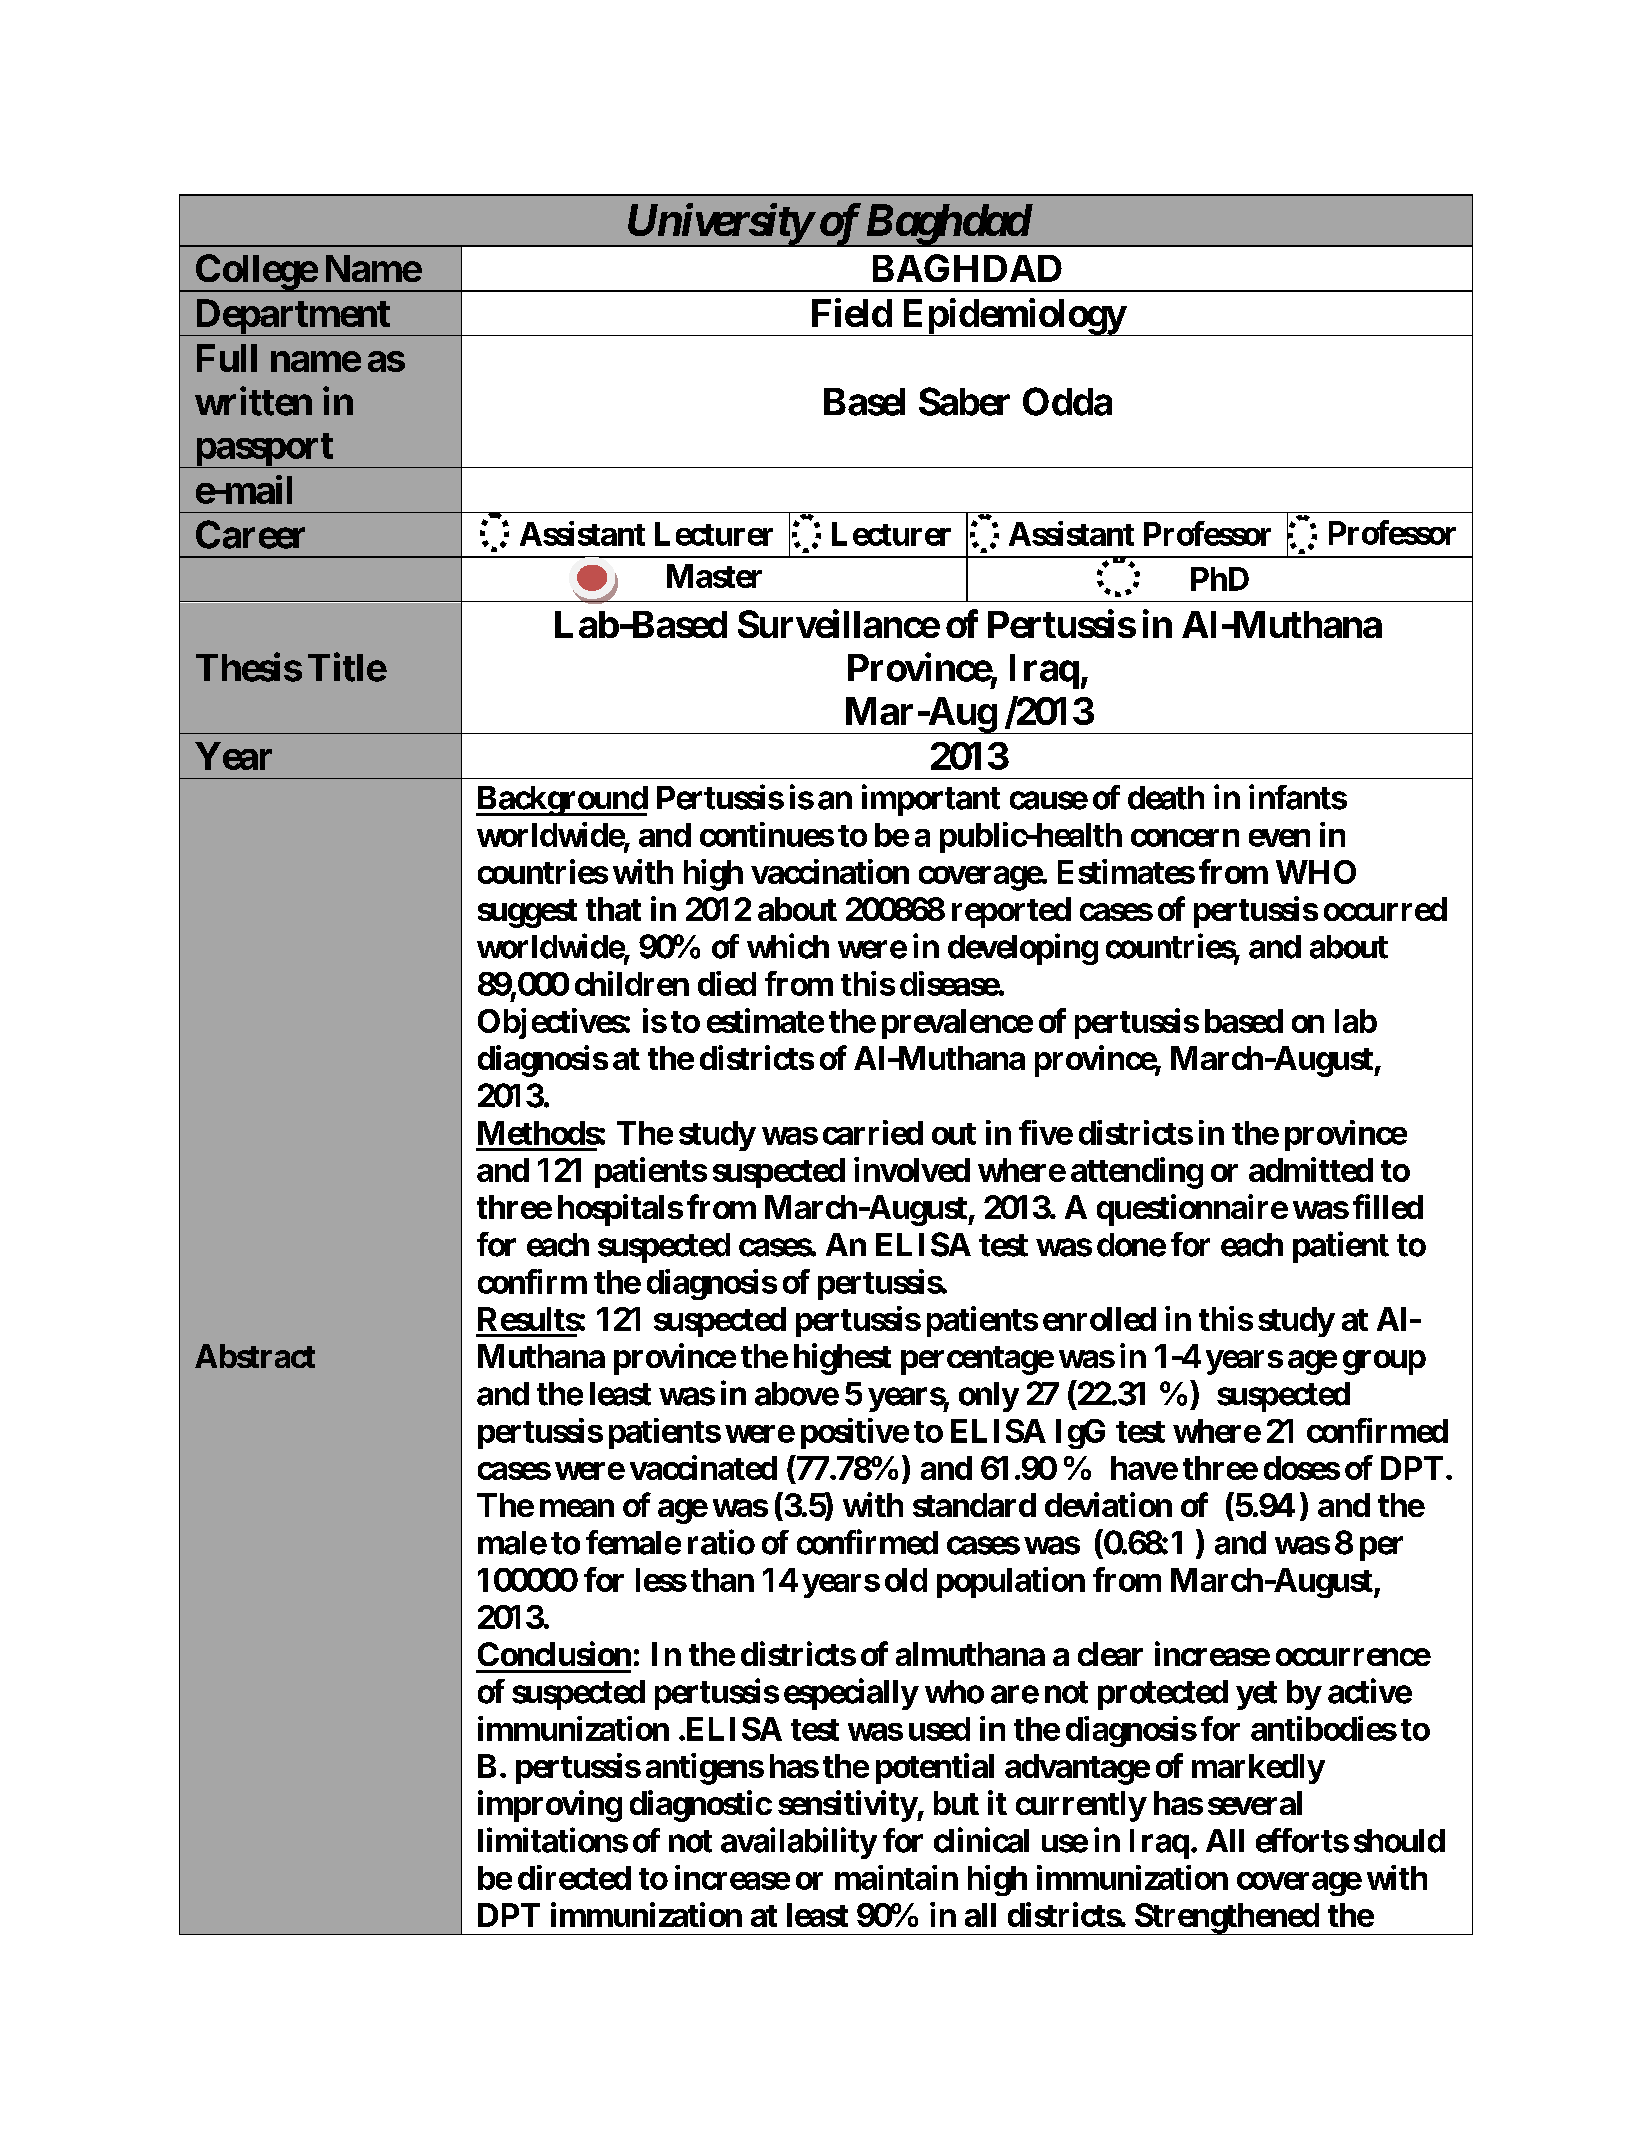 The width and height of the screenshot is (1652, 2138). I want to click on directed, so click(574, 1877).
